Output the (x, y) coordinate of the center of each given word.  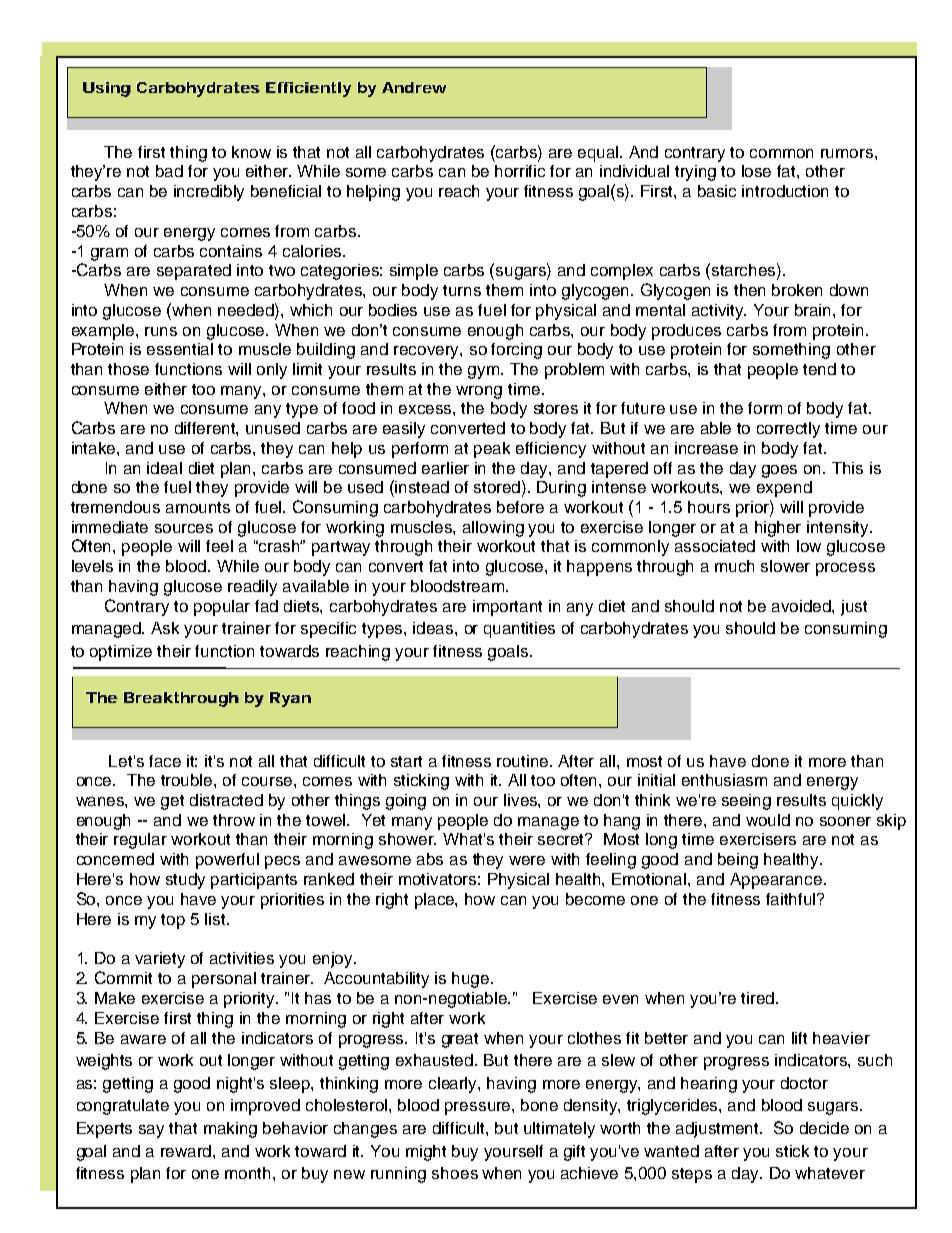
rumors (848, 153)
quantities (519, 630)
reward (187, 1151)
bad (169, 171)
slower (785, 566)
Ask (165, 628)
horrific (520, 171)
